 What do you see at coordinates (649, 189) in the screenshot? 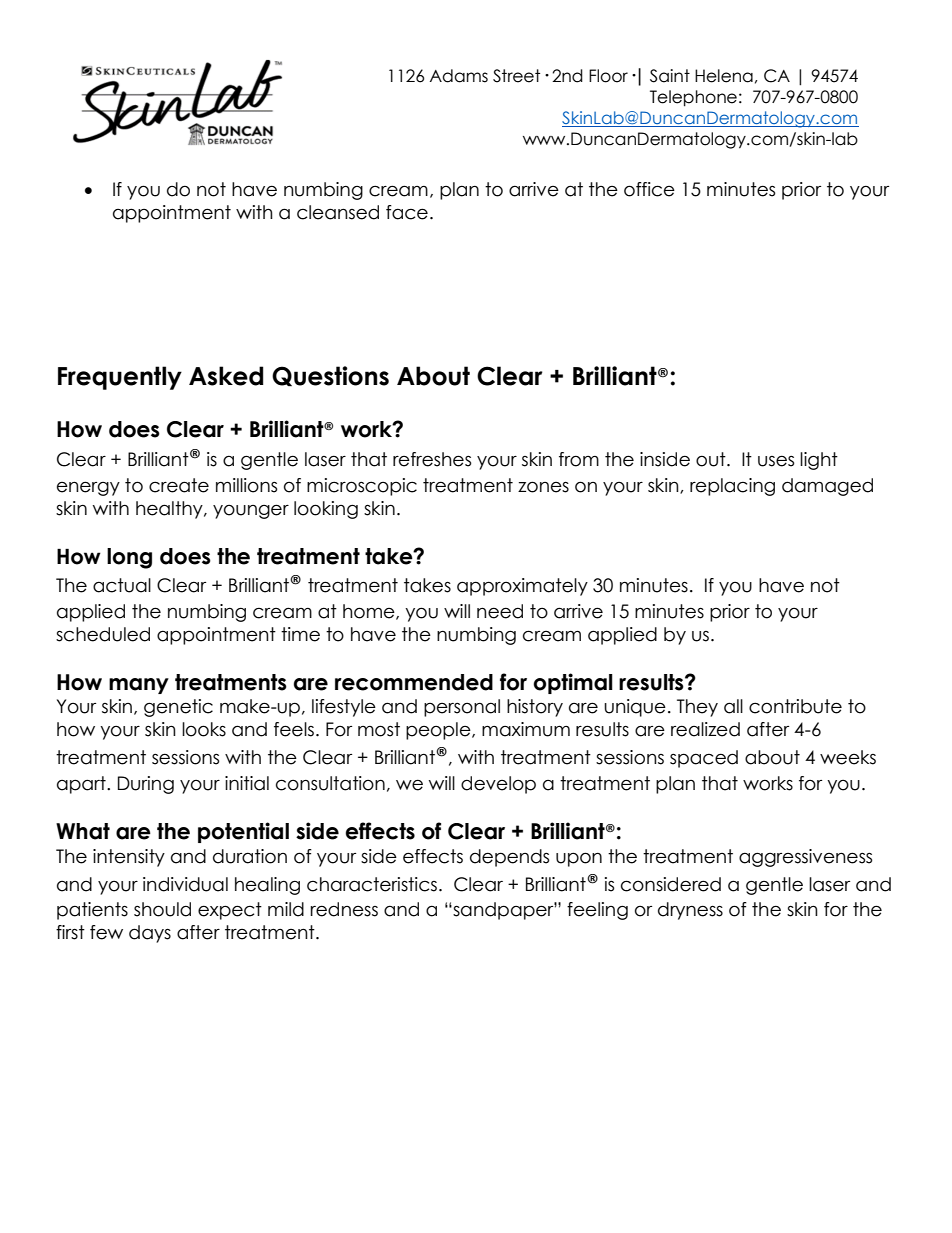
I see `office` at bounding box center [649, 189].
